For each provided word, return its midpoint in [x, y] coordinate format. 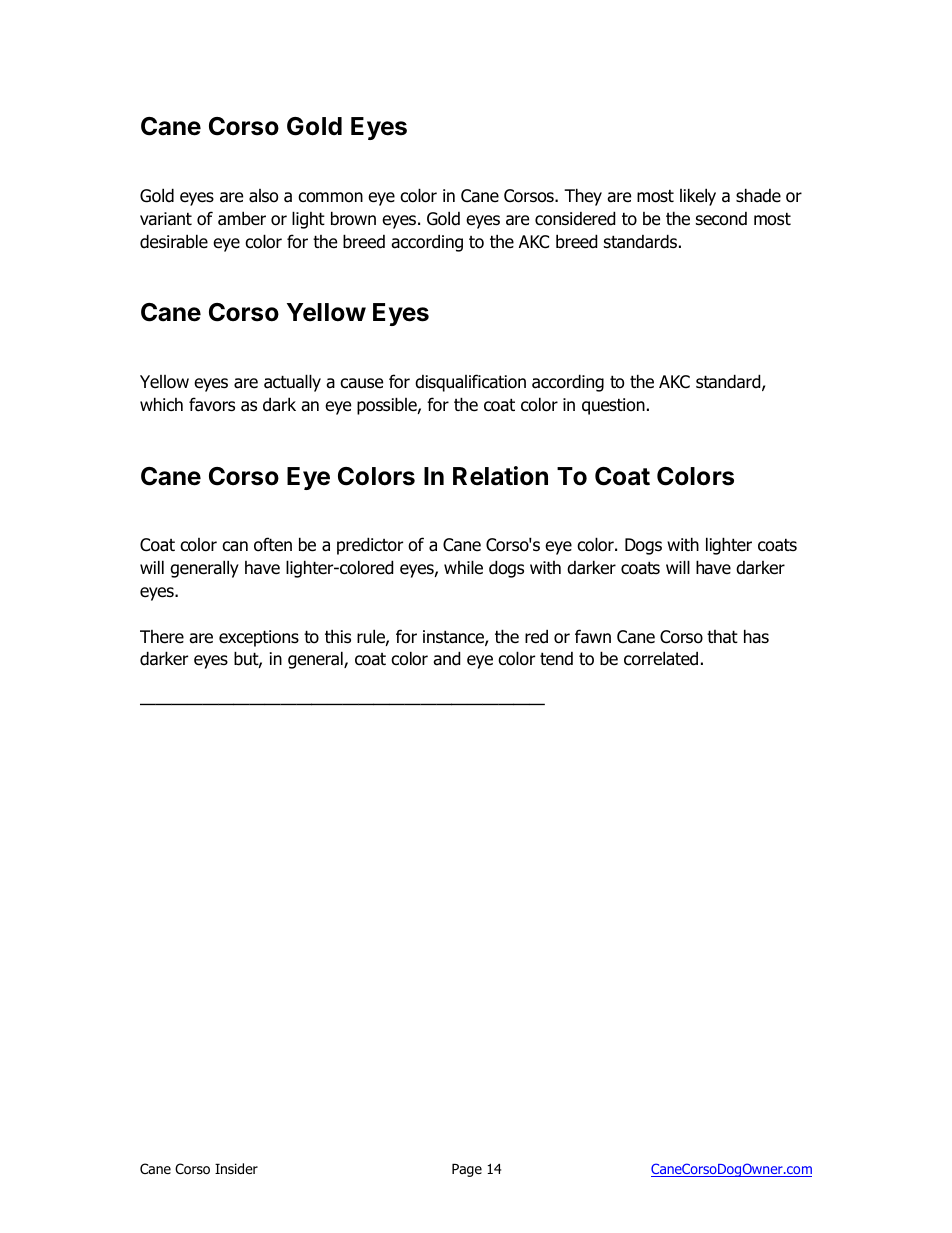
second [721, 219]
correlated [661, 658]
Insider [236, 1169]
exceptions [259, 638]
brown [353, 218]
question [613, 406]
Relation [500, 476]
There [162, 637]
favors [212, 404]
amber [242, 218]
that [722, 637]
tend [556, 659]
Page [467, 1170]
